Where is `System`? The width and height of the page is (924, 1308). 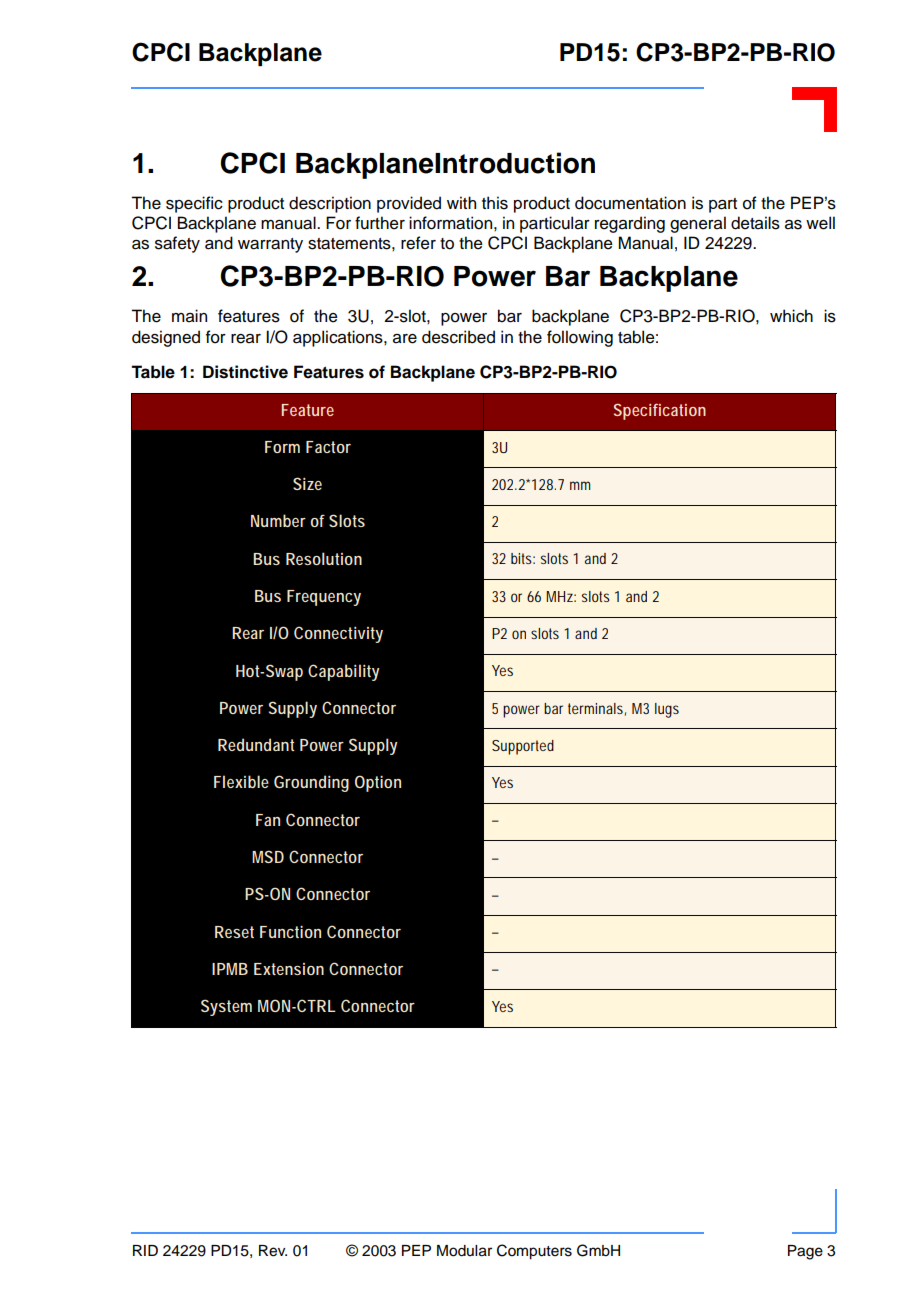 System is located at coordinates (226, 1007).
